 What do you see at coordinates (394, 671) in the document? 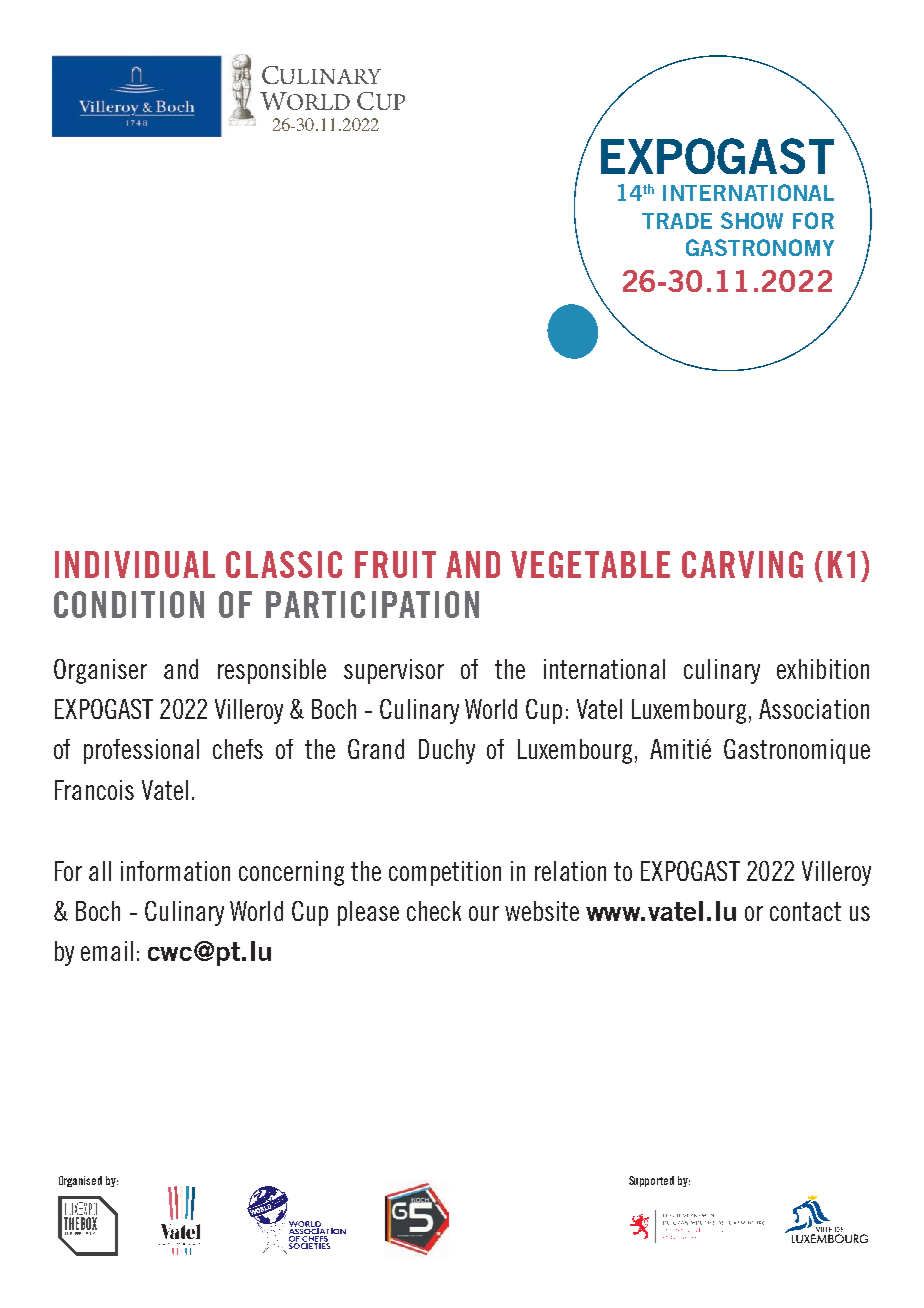
I see `supervisor` at bounding box center [394, 671].
